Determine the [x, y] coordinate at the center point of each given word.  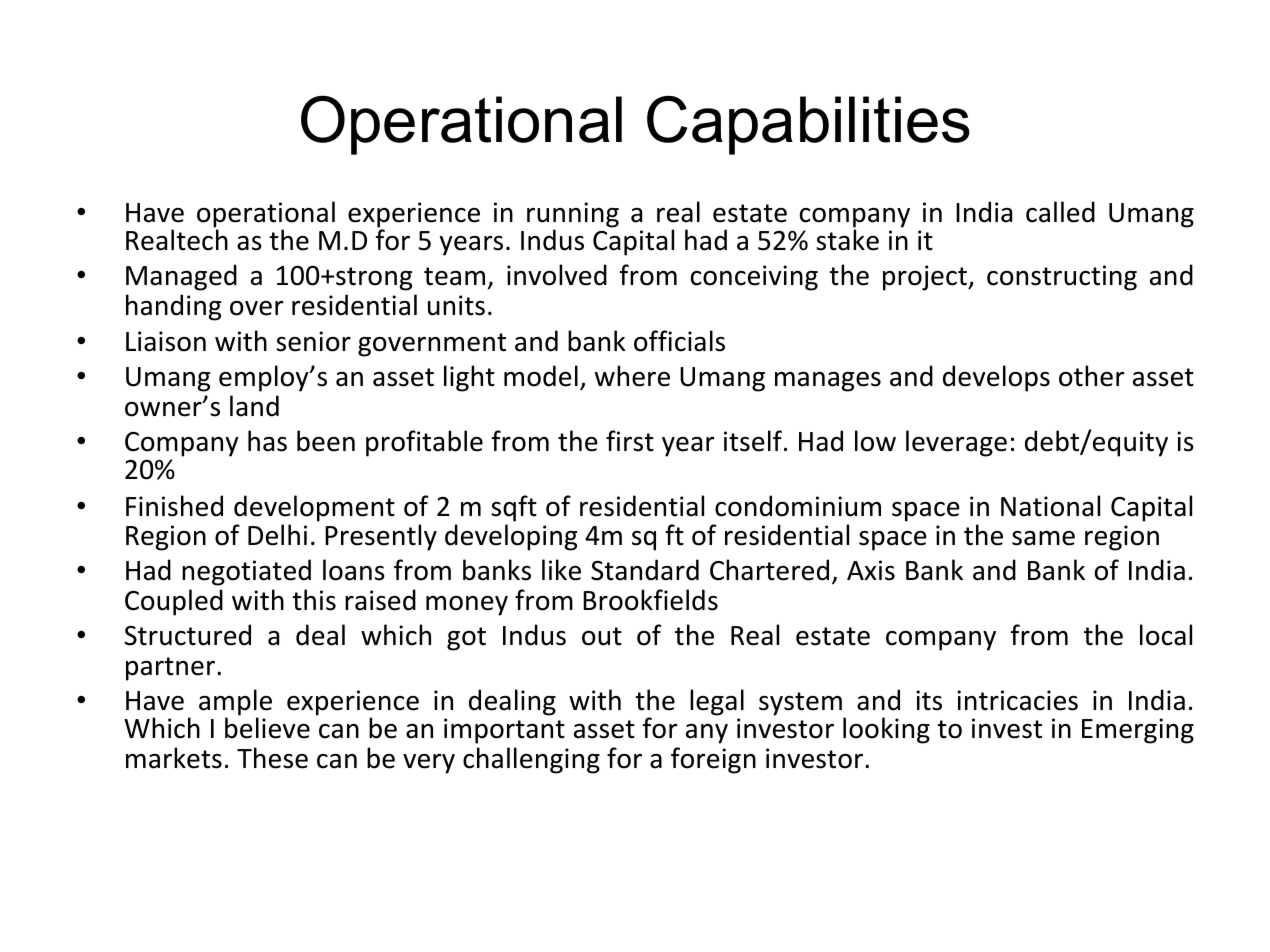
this [314, 600]
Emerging [1138, 731]
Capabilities [808, 125]
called [1060, 212]
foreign [713, 760]
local [1166, 635]
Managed [181, 277]
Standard [645, 570]
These [272, 758]
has [267, 441]
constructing [1062, 278]
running [573, 216]
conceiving [754, 278]
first [630, 441]
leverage [956, 443]
